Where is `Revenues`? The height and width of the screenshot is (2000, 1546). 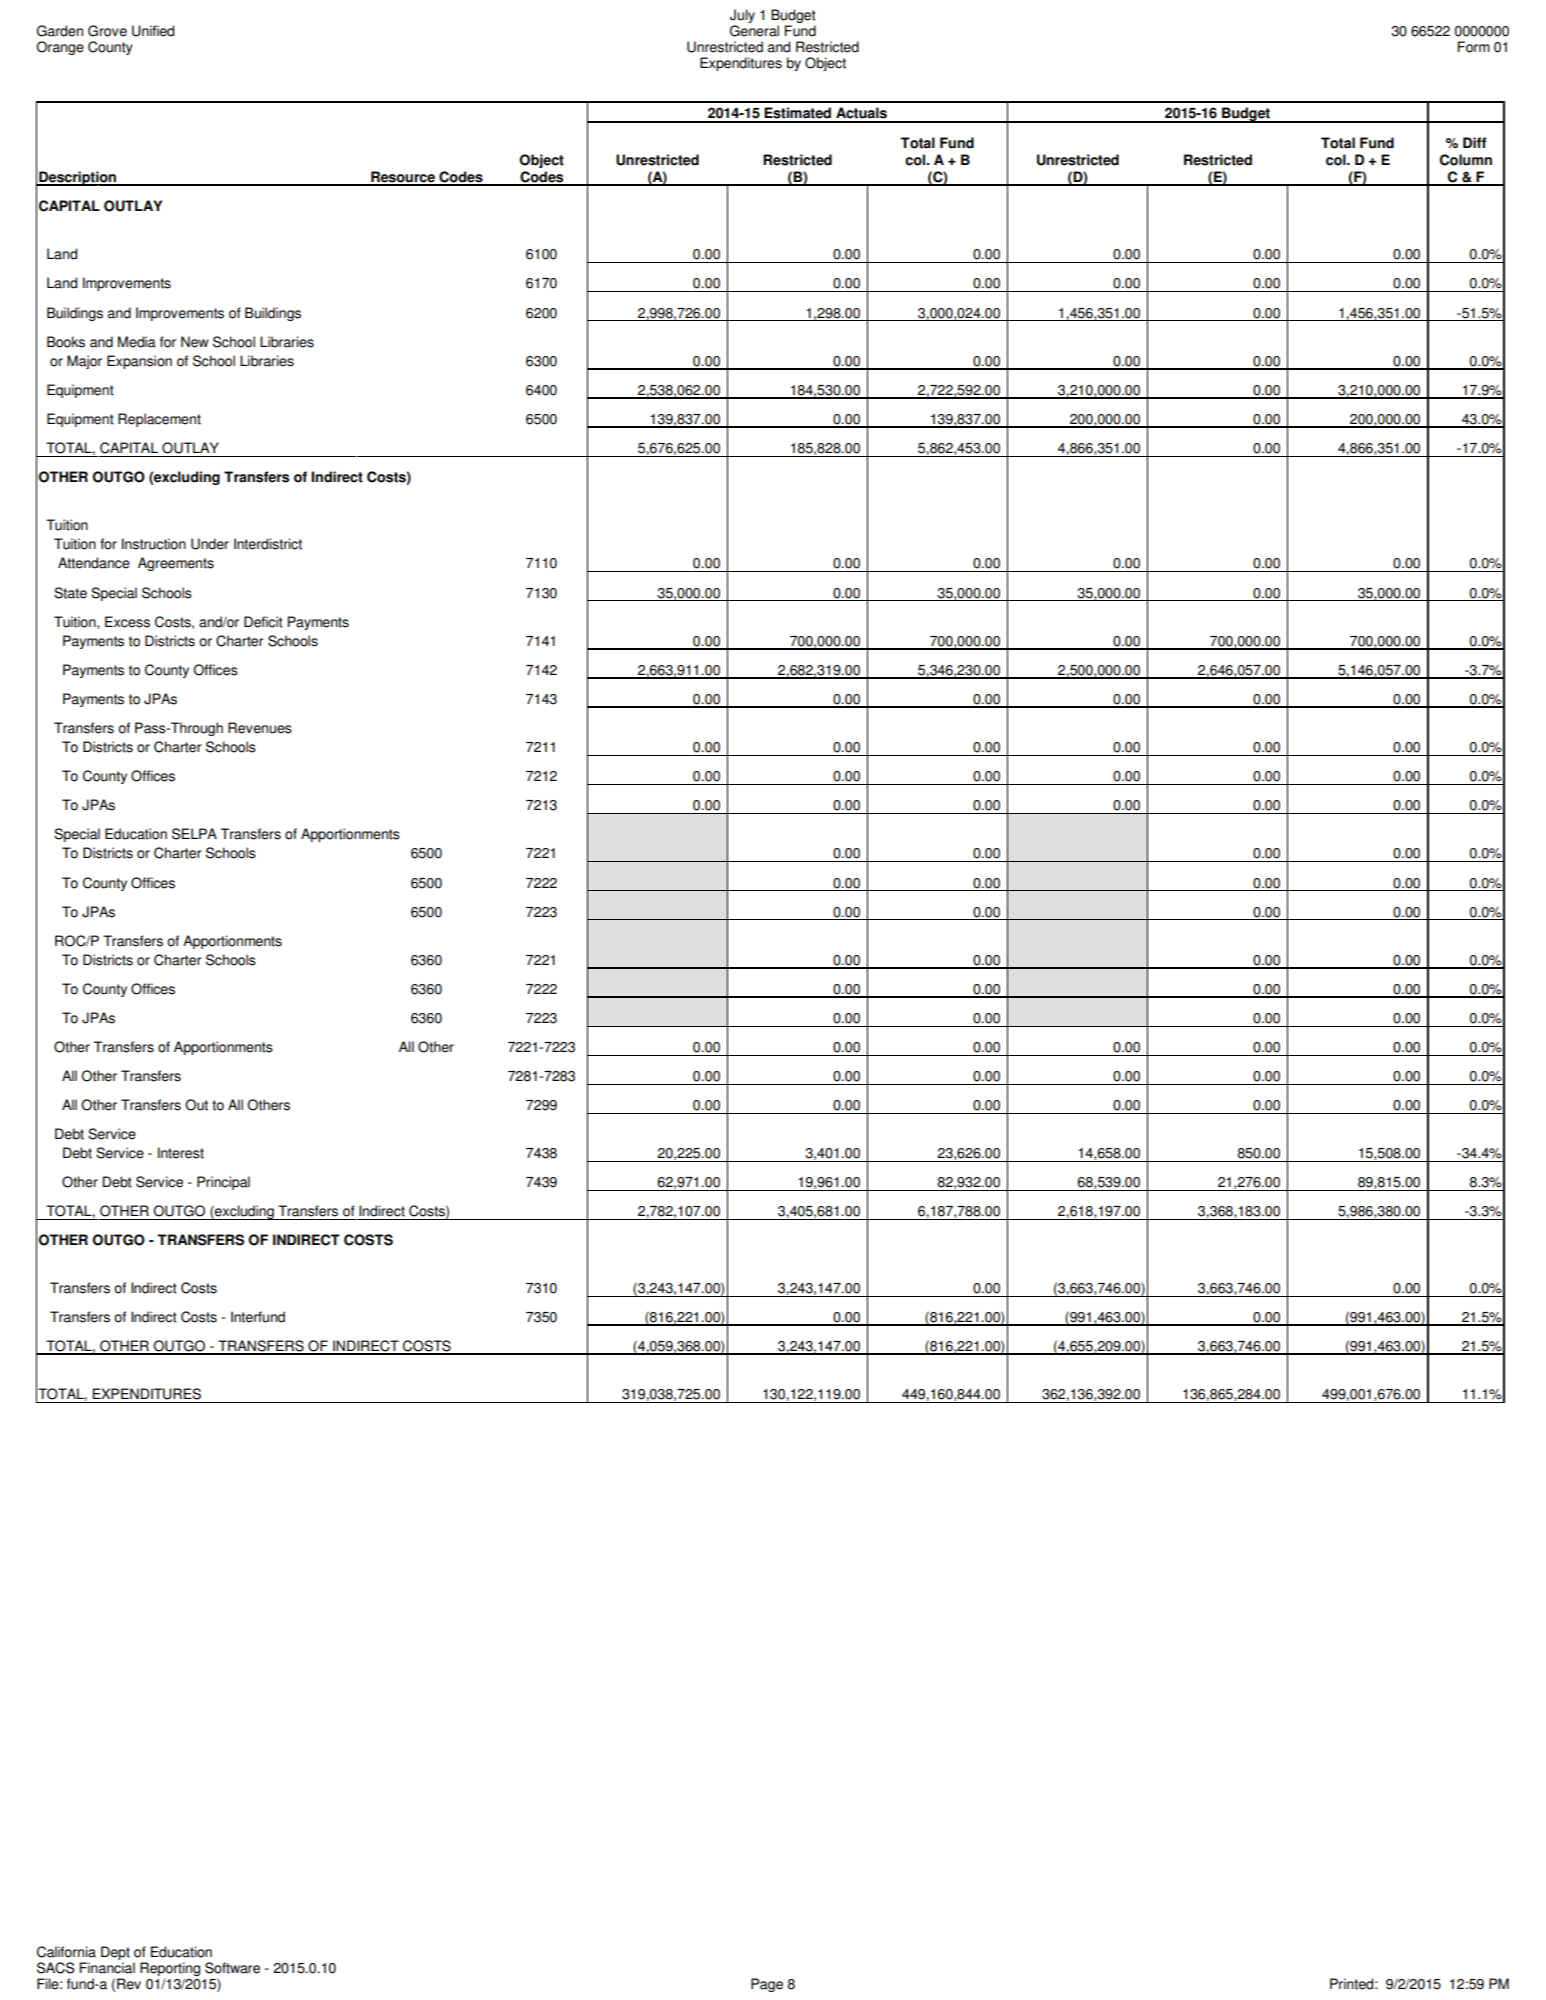
Revenues is located at coordinates (260, 728).
